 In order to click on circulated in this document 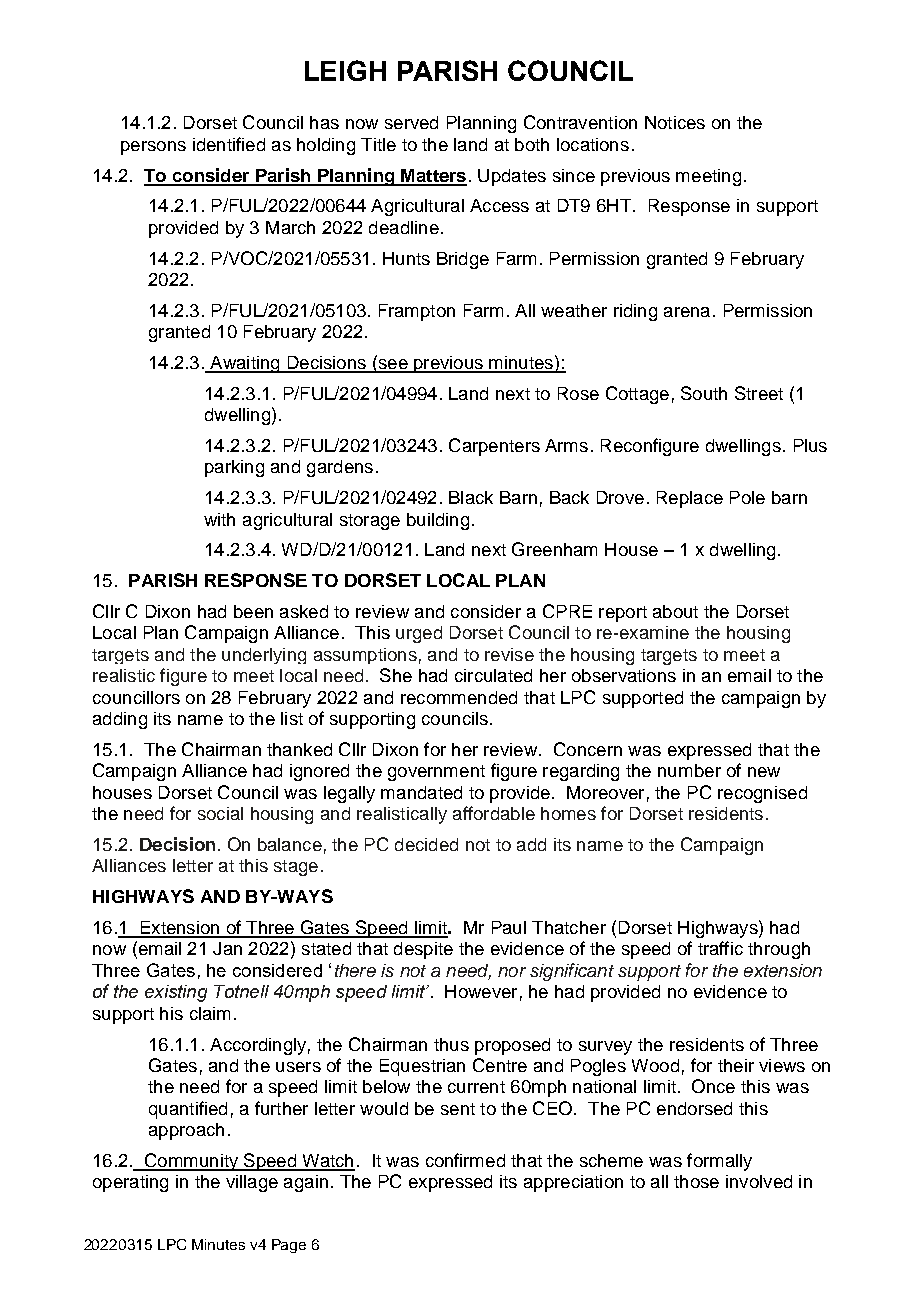, I will do `click(493, 675)`.
